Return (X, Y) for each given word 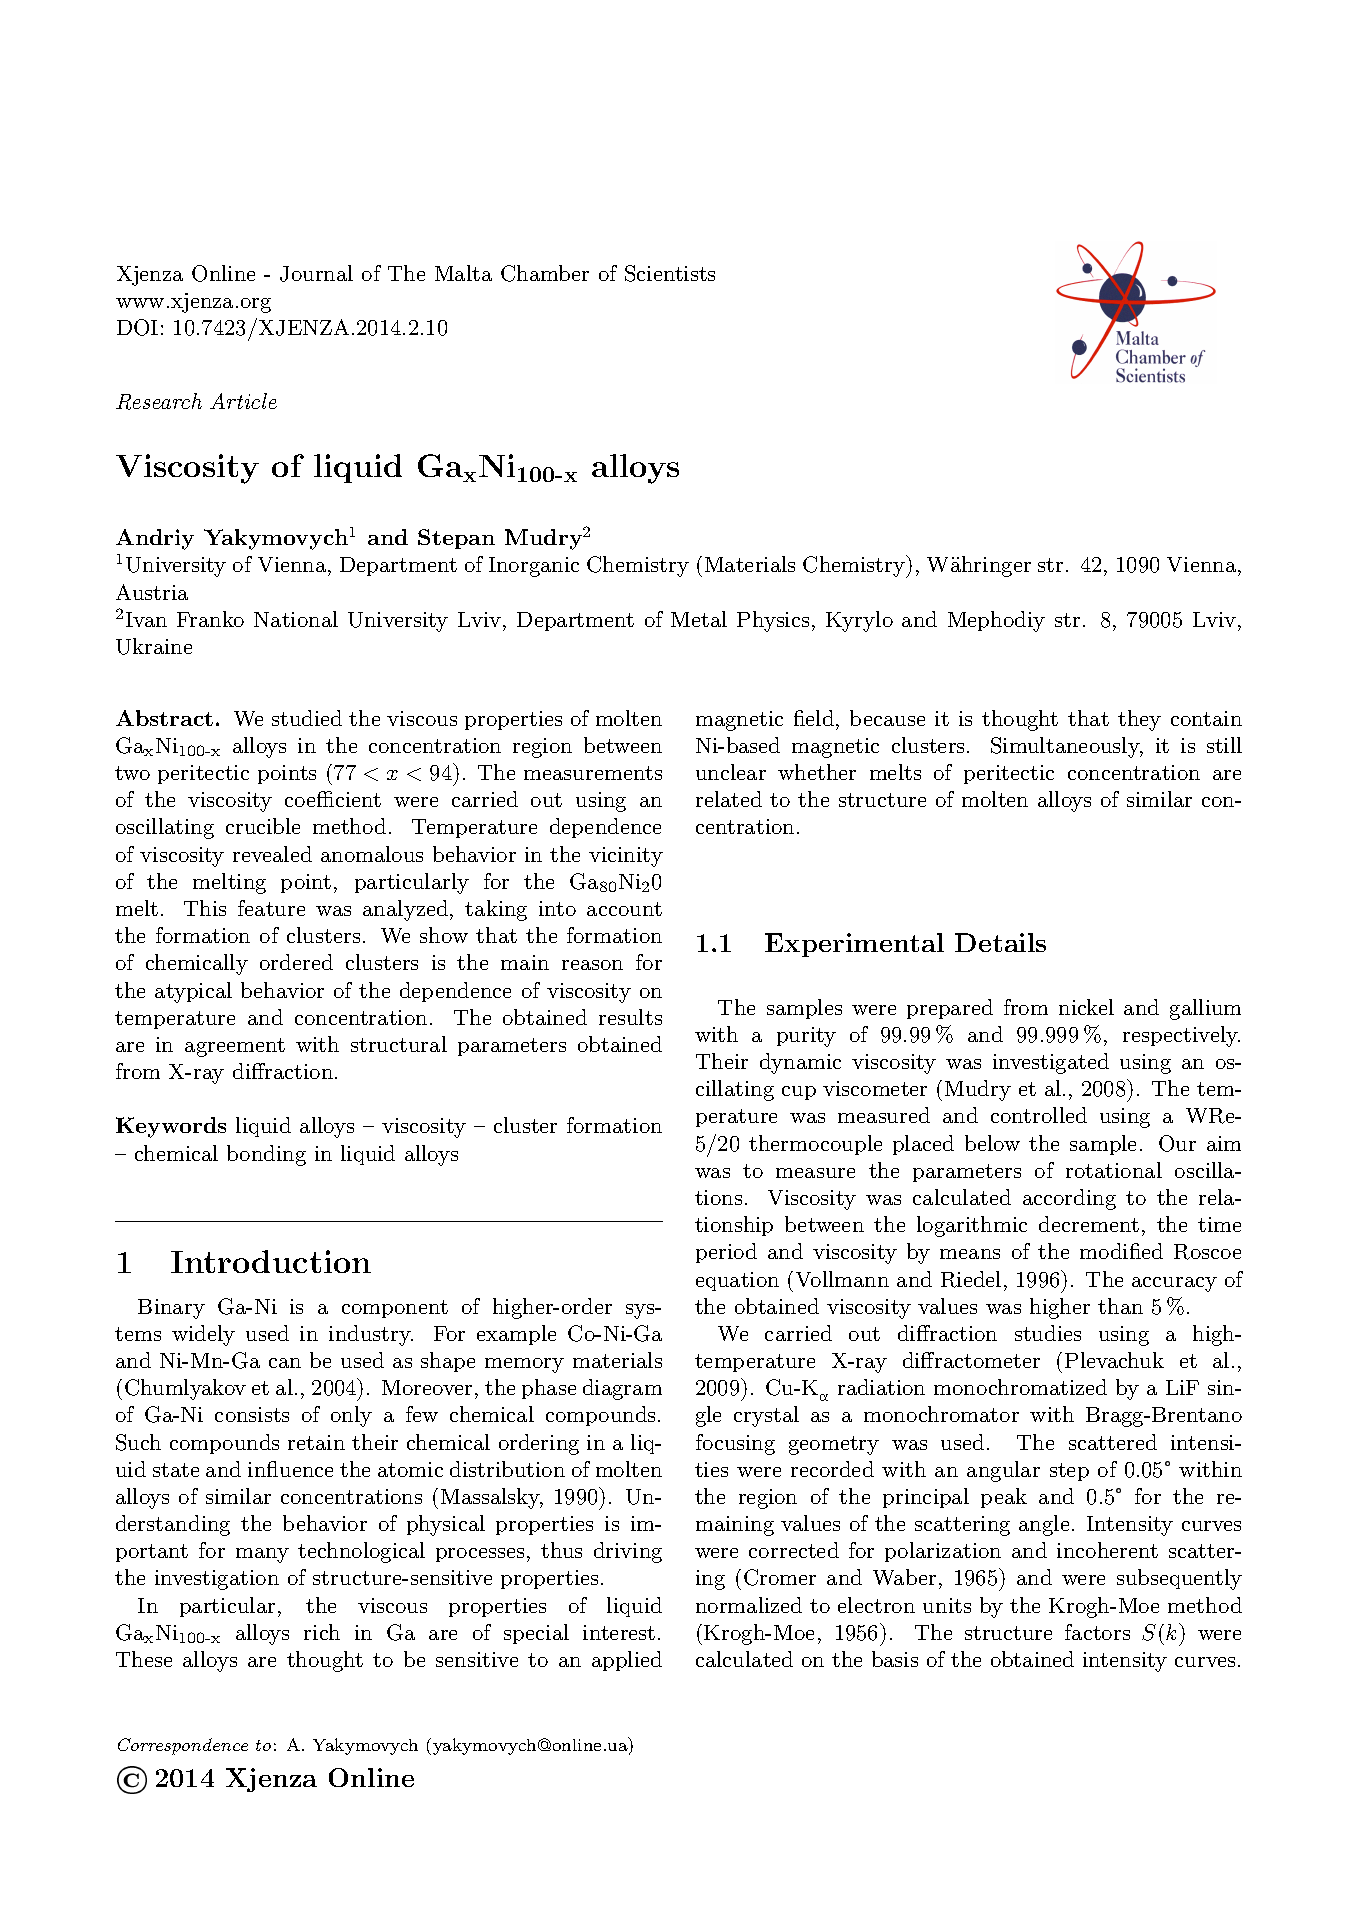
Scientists (670, 273)
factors (1097, 1632)
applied (627, 1661)
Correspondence (183, 1746)
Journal (316, 273)
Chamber (545, 273)
